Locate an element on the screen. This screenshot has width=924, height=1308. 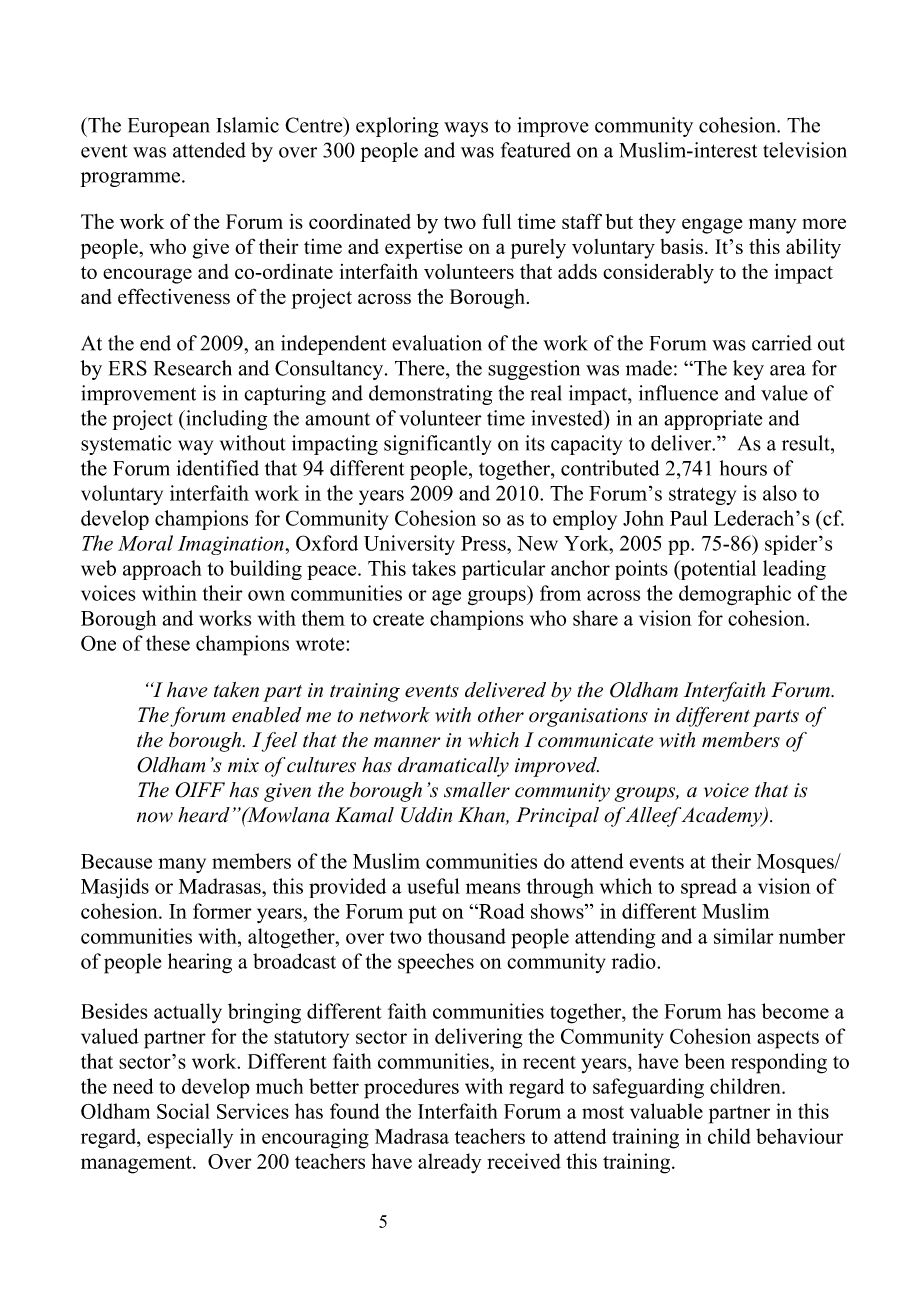
hours is located at coordinates (743, 468).
